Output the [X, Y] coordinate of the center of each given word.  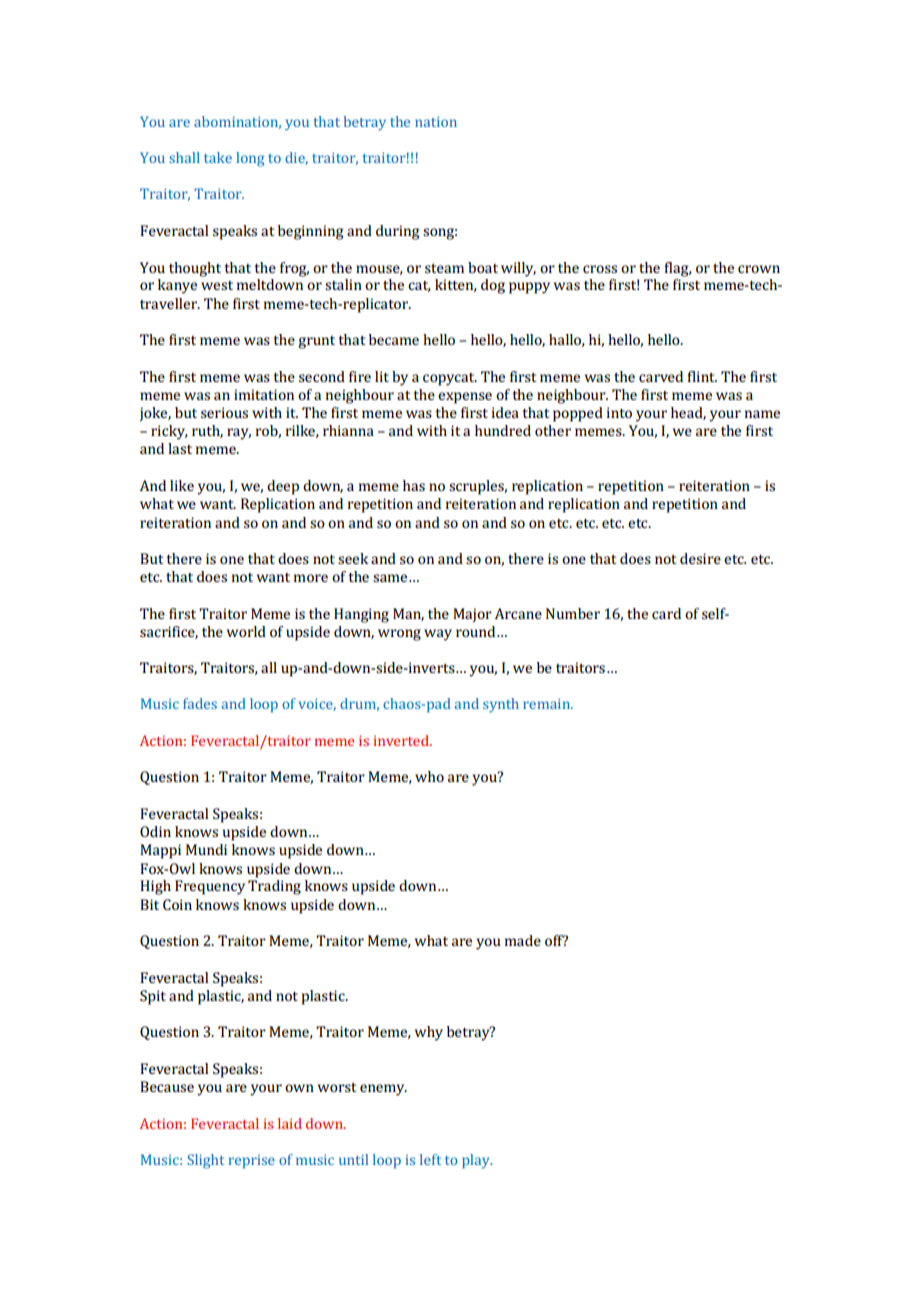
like [182, 485]
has [414, 485]
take [218, 157]
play [477, 1161]
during [397, 232]
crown [759, 269]
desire [700, 558]
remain [547, 703]
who [429, 776]
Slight [205, 1161]
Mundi [206, 849]
